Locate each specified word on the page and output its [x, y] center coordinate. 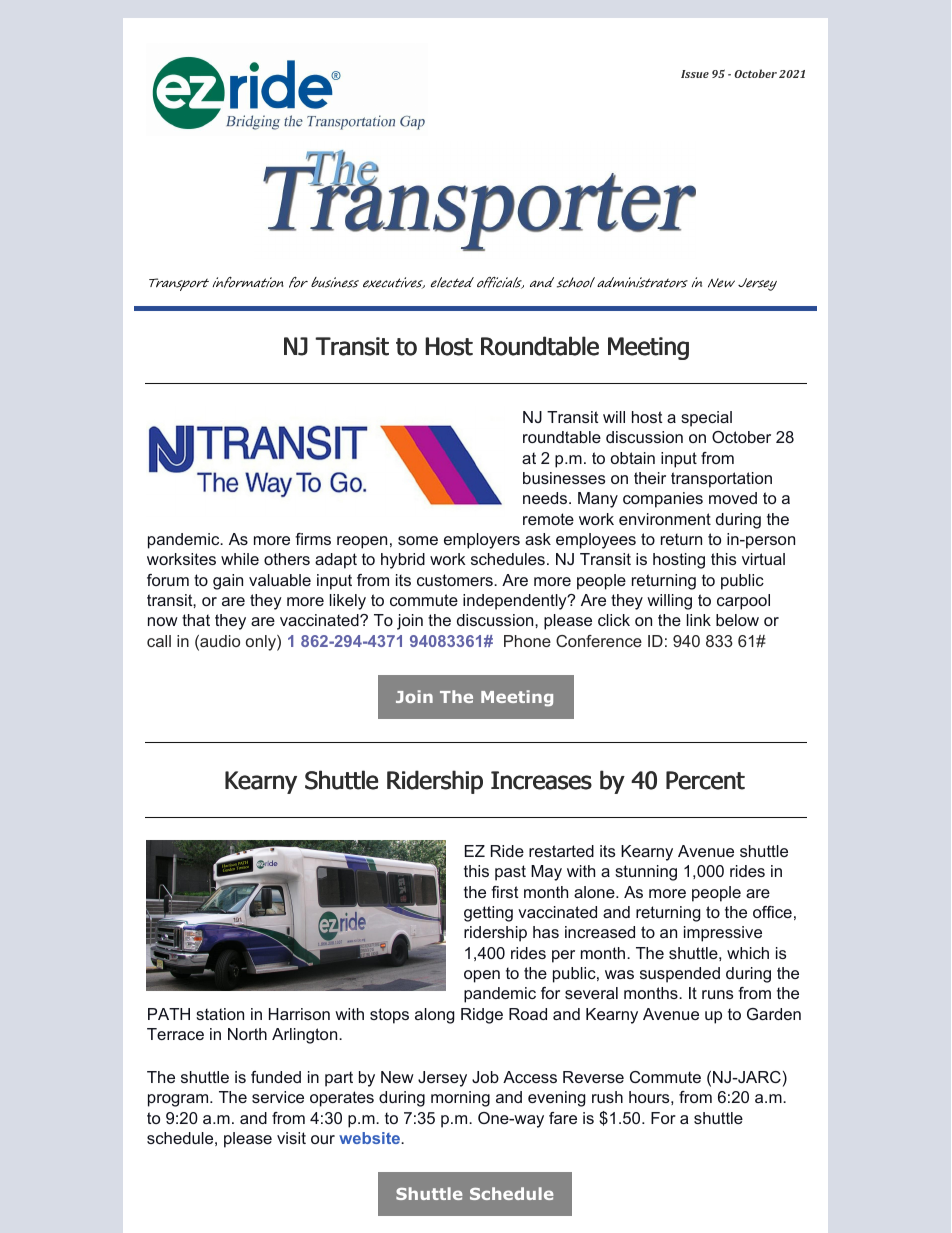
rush [607, 1097]
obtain [633, 458]
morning [460, 1099]
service [278, 1097]
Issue [695, 74]
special [706, 419]
